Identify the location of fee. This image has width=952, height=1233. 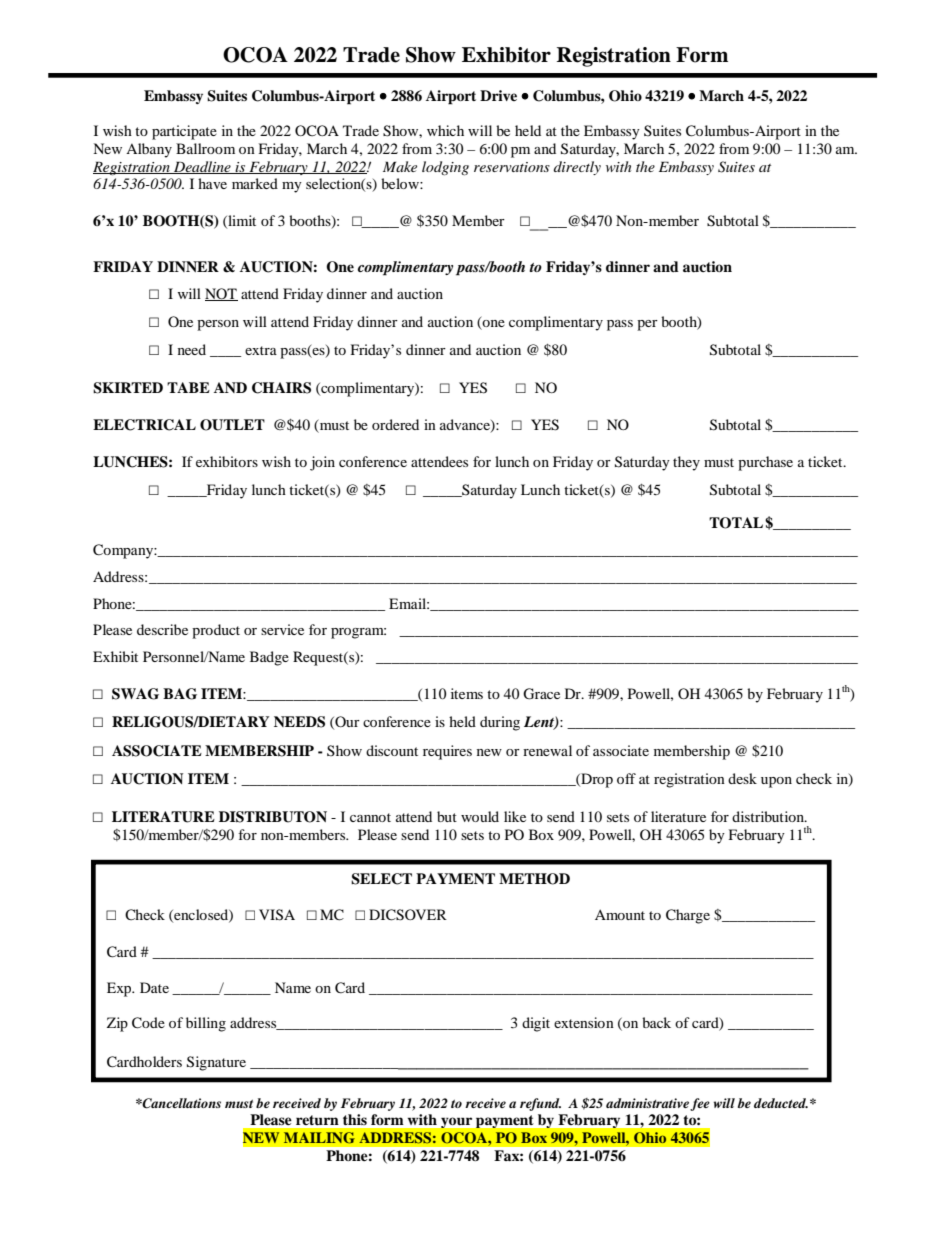
(700, 1104).
